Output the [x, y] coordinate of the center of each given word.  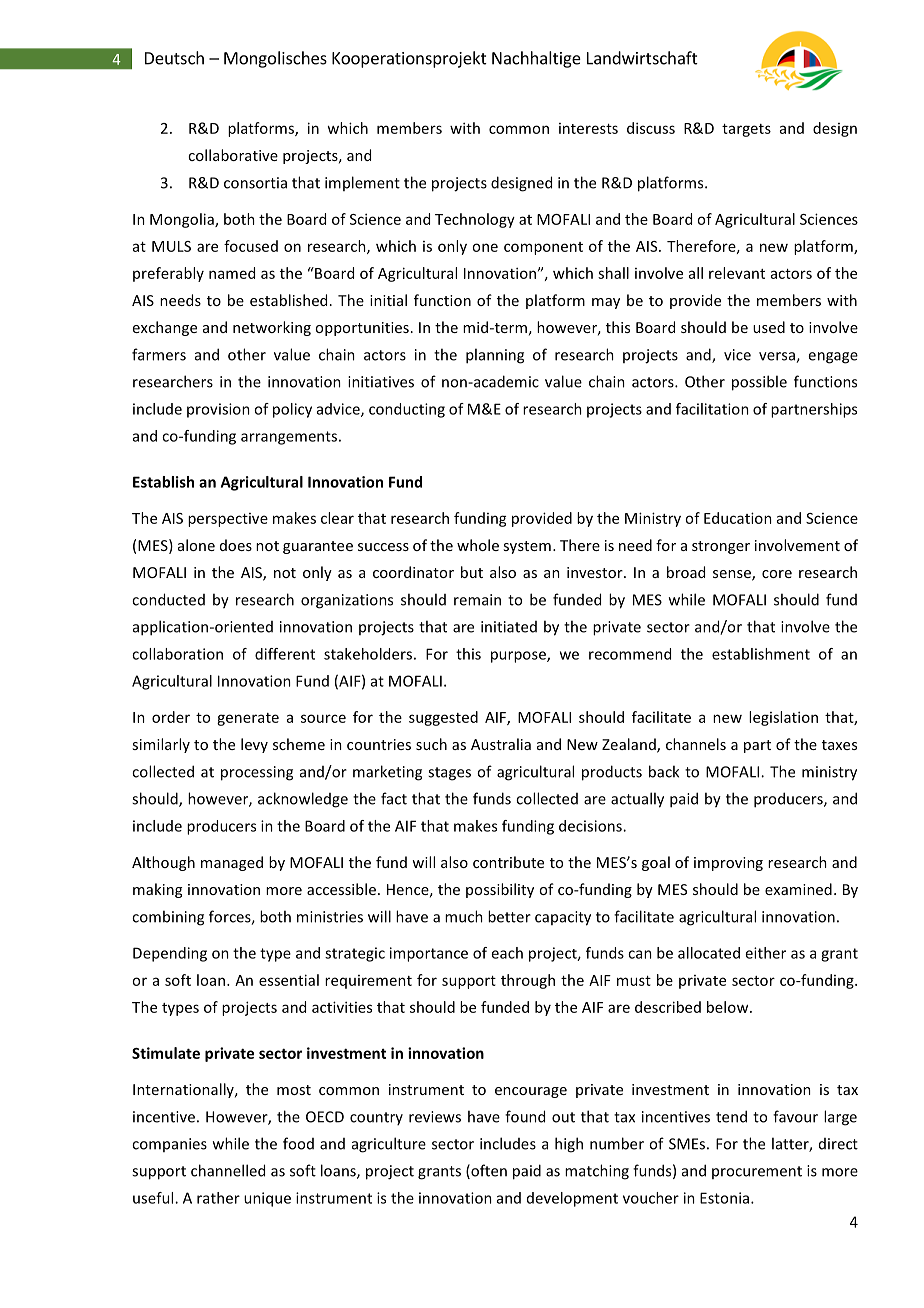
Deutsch [174, 58]
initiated [509, 627]
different [285, 654]
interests [588, 128]
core [777, 574]
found [525, 1116]
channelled [228, 1170]
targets [746, 130]
